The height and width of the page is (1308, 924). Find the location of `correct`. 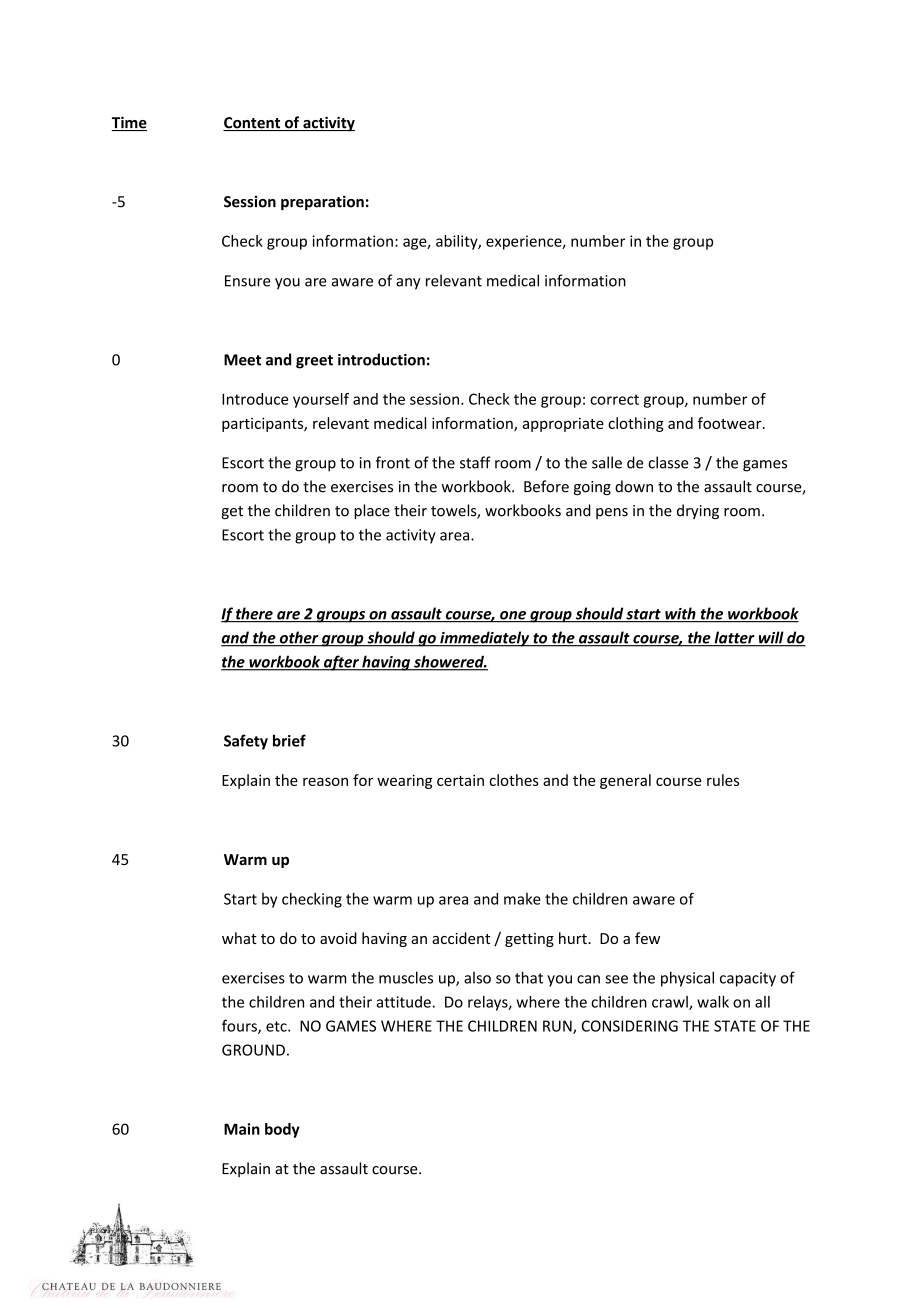

correct is located at coordinates (614, 399).
